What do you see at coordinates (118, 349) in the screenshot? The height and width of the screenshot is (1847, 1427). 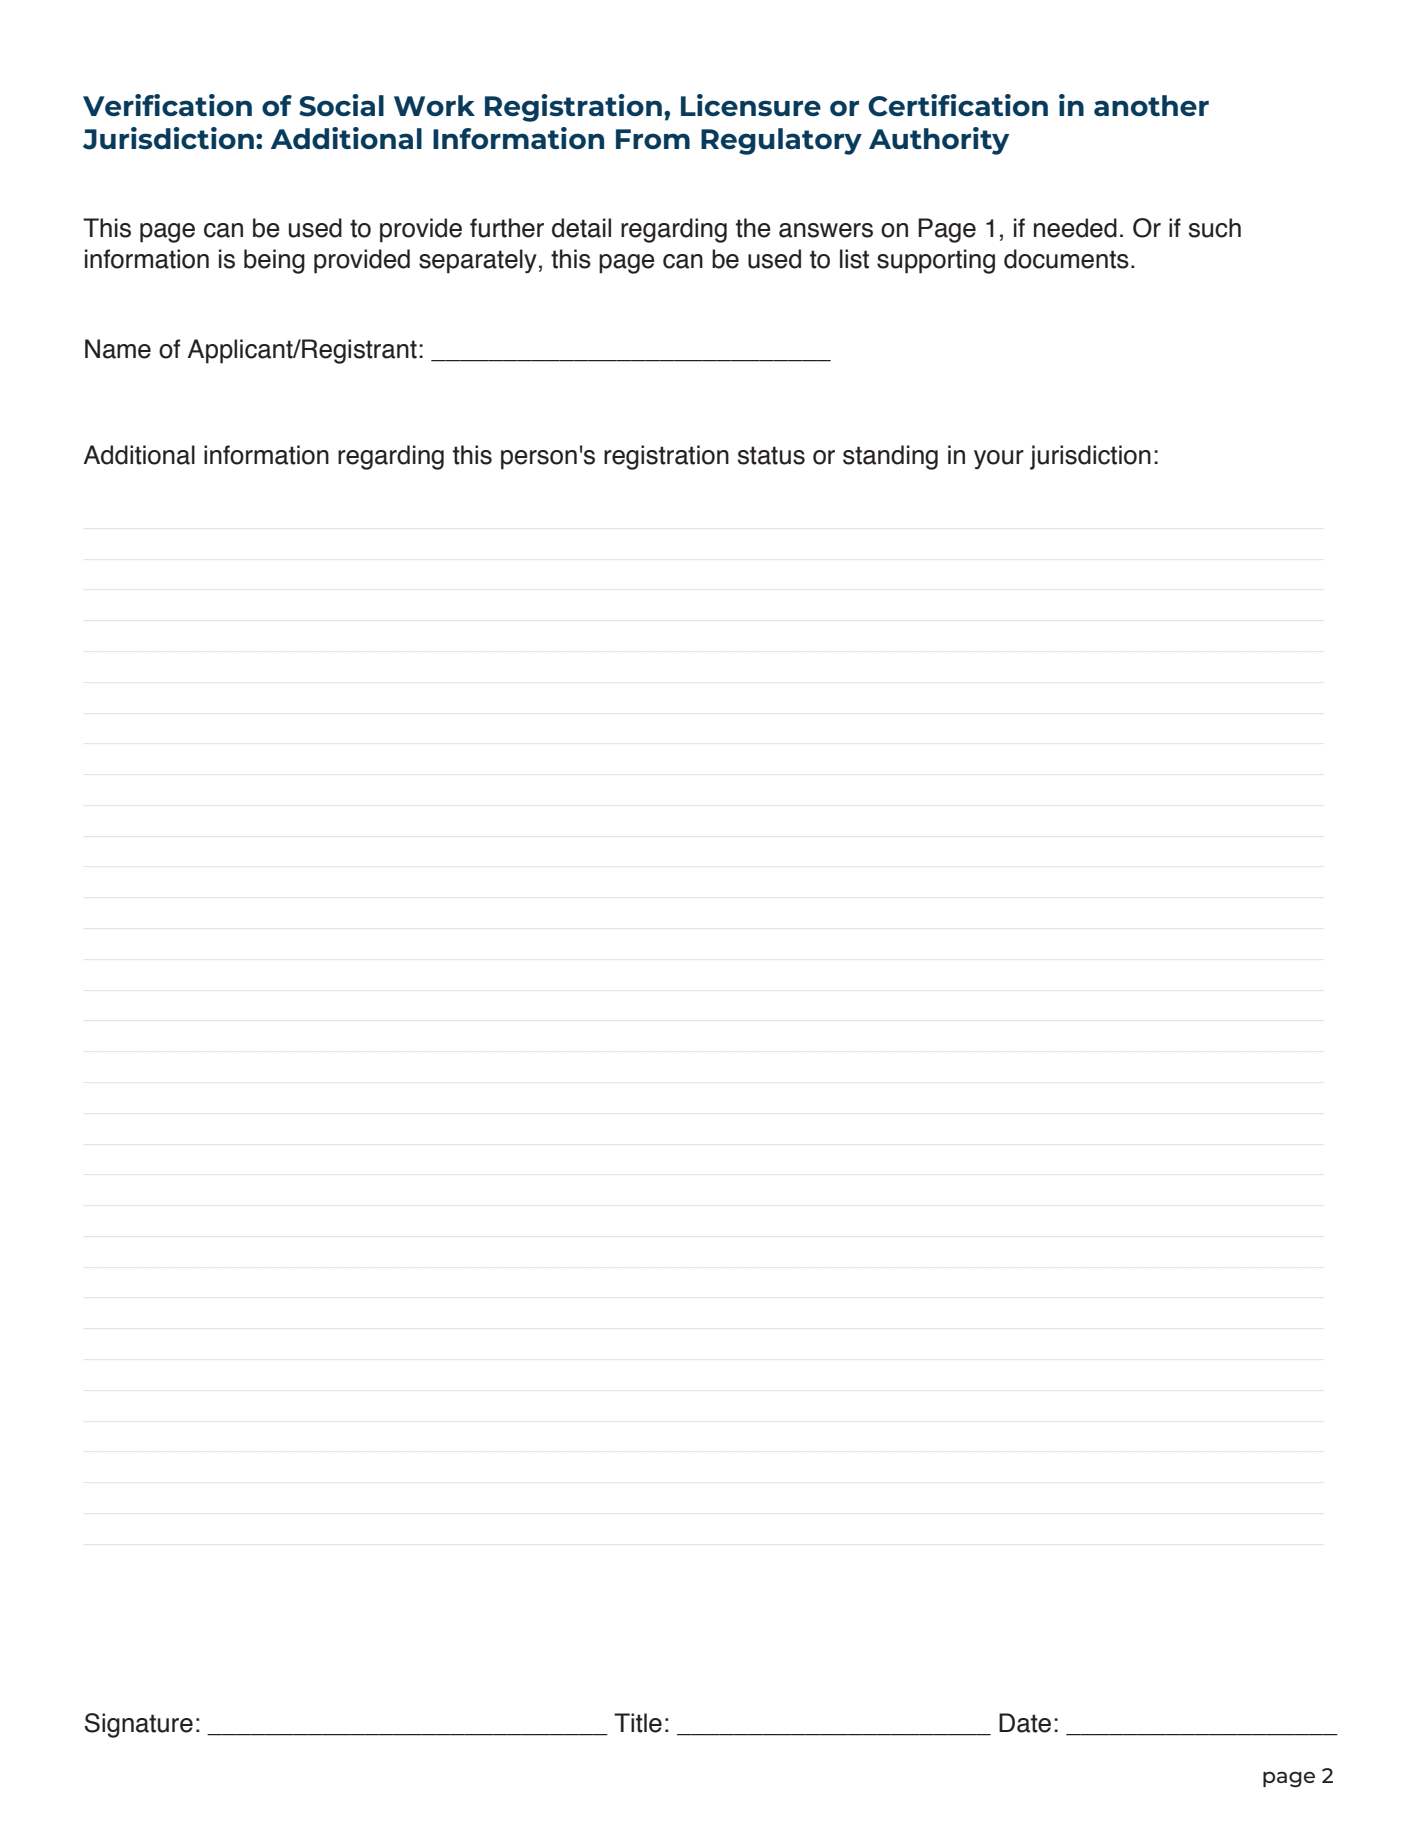 I see `Name` at bounding box center [118, 349].
